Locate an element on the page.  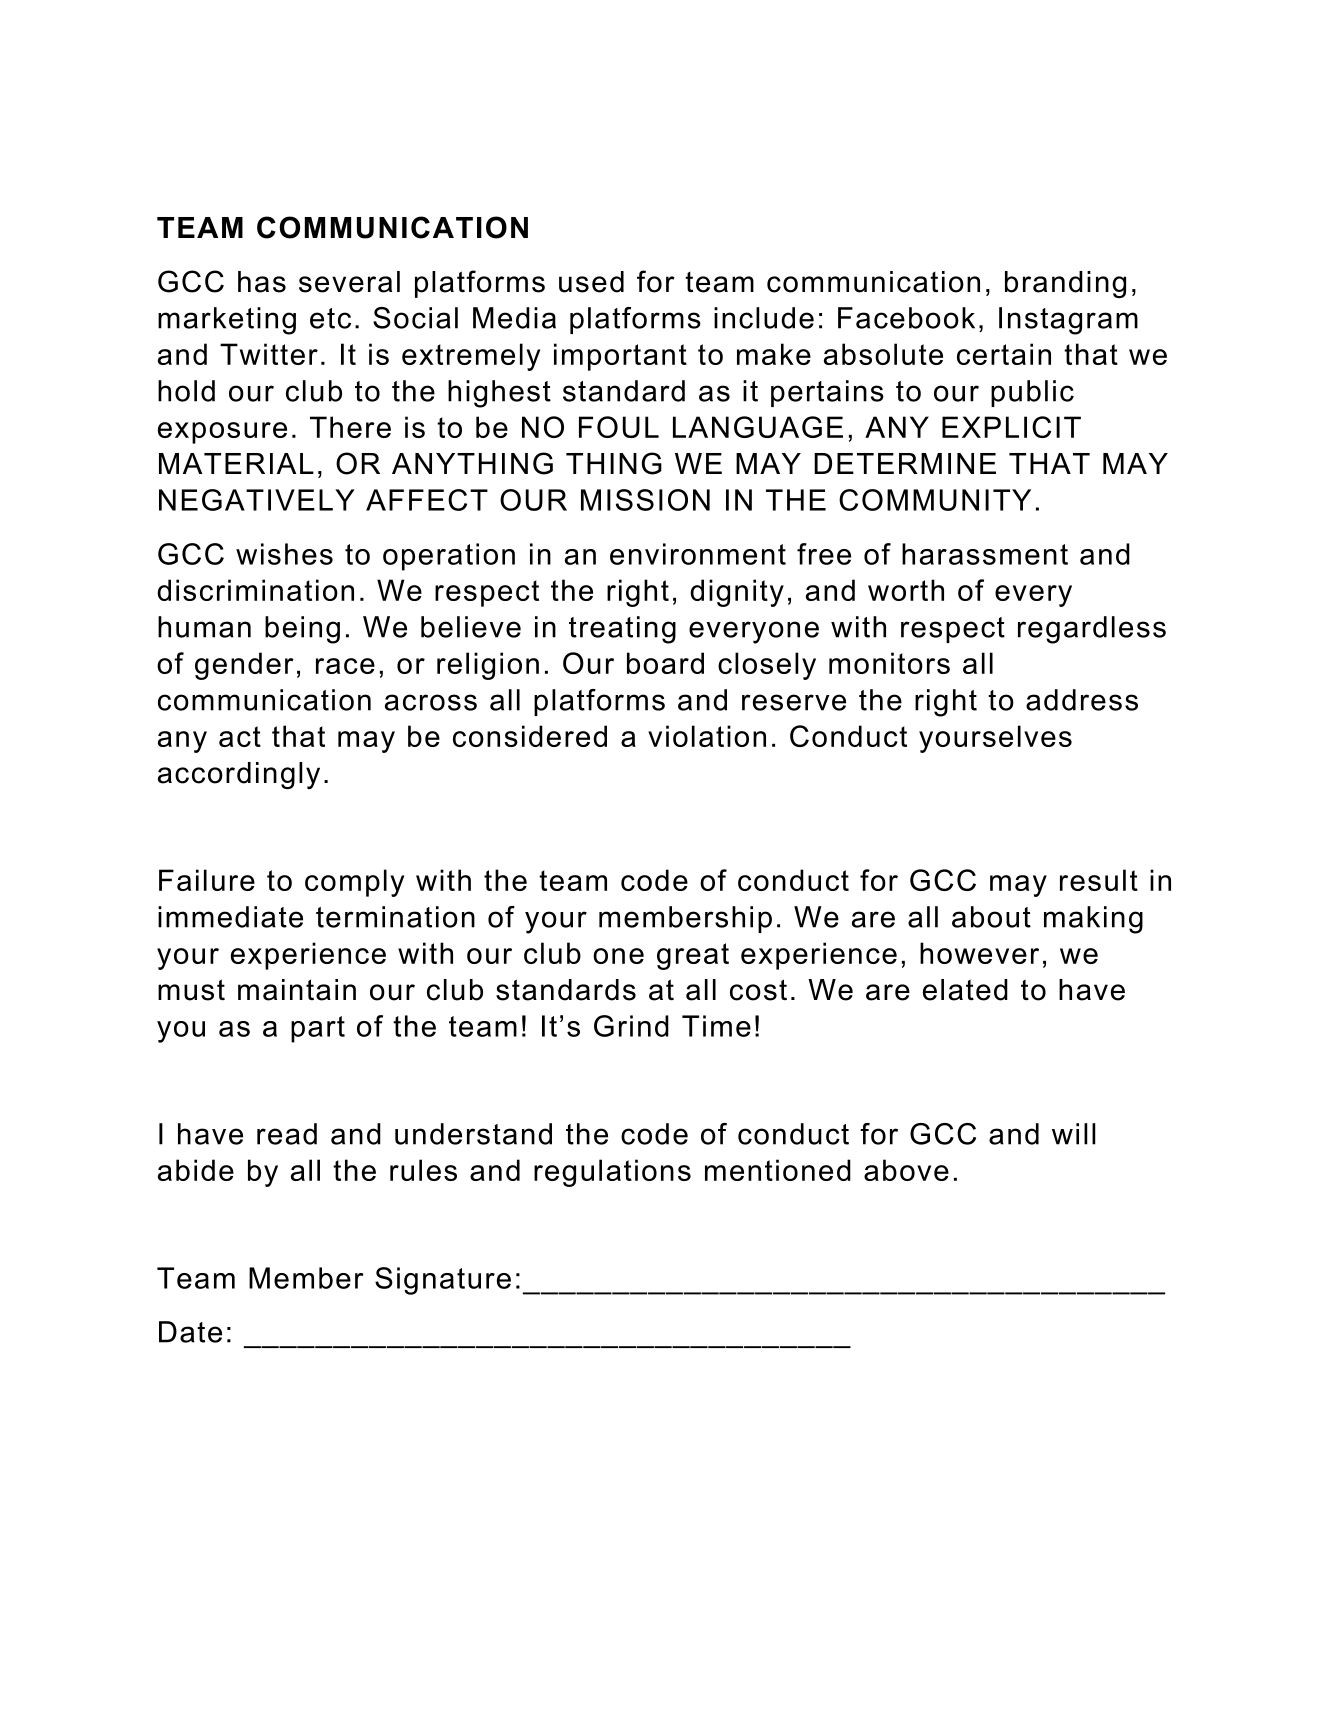
Date is located at coordinates (190, 1332).
